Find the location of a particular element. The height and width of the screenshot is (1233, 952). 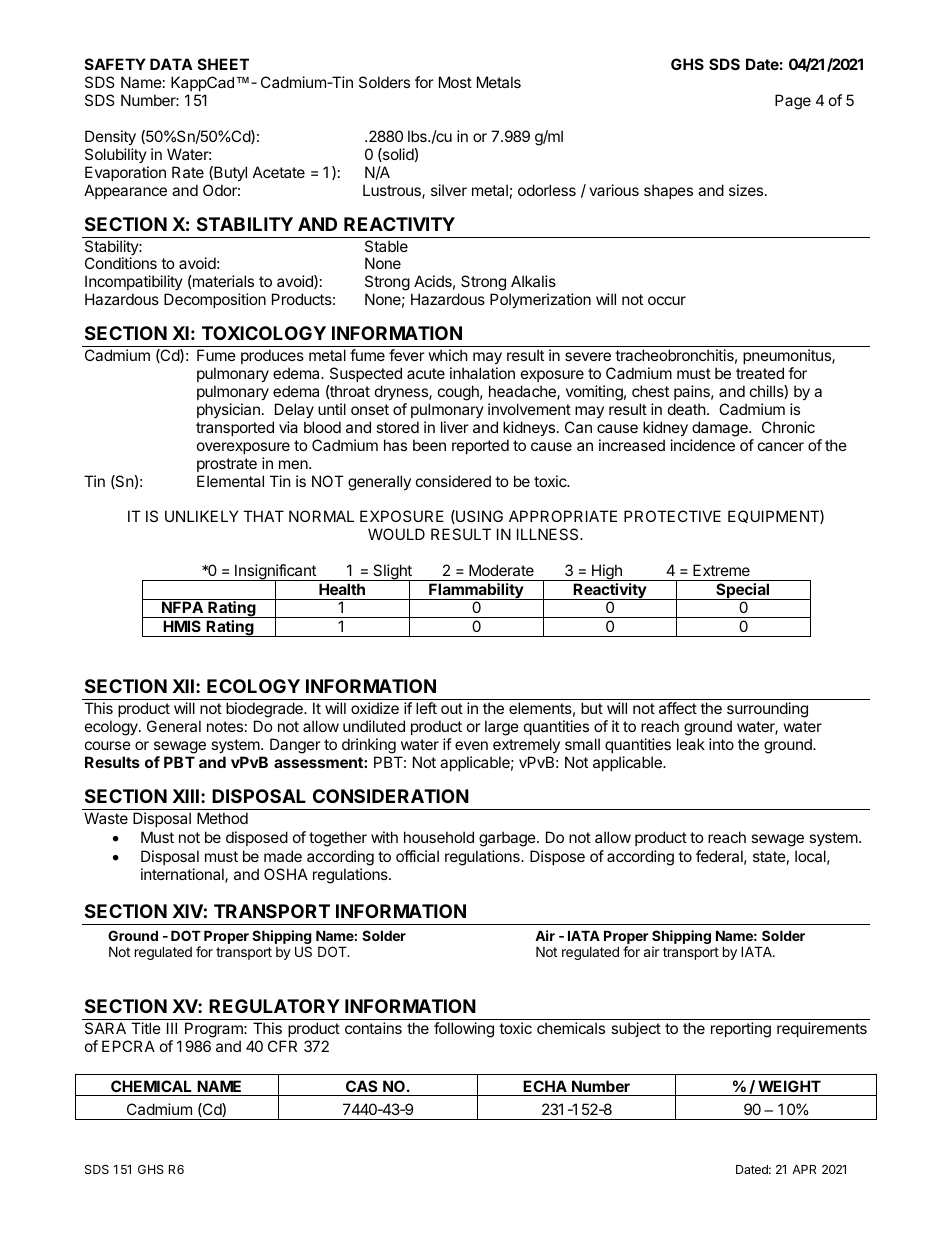

Insignificant is located at coordinates (275, 573).
